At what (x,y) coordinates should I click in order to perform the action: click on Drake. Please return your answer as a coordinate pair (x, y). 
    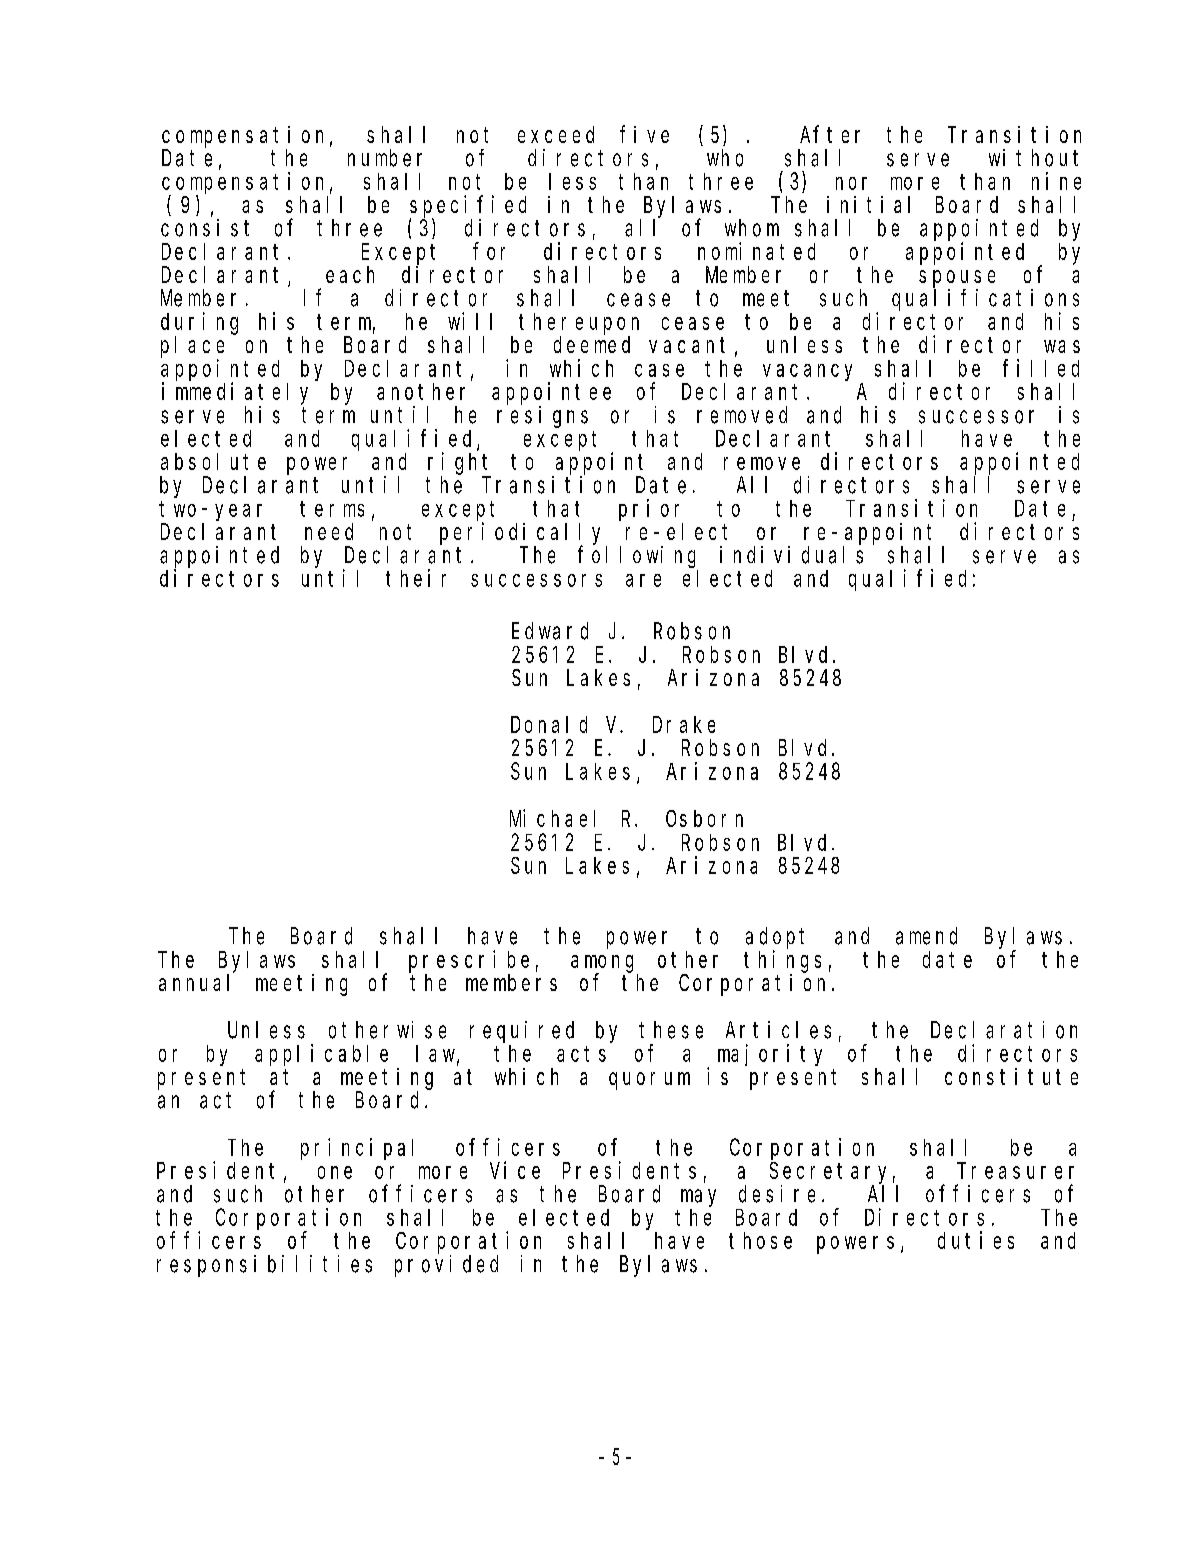
    Looking at the image, I should click on (684, 724).
